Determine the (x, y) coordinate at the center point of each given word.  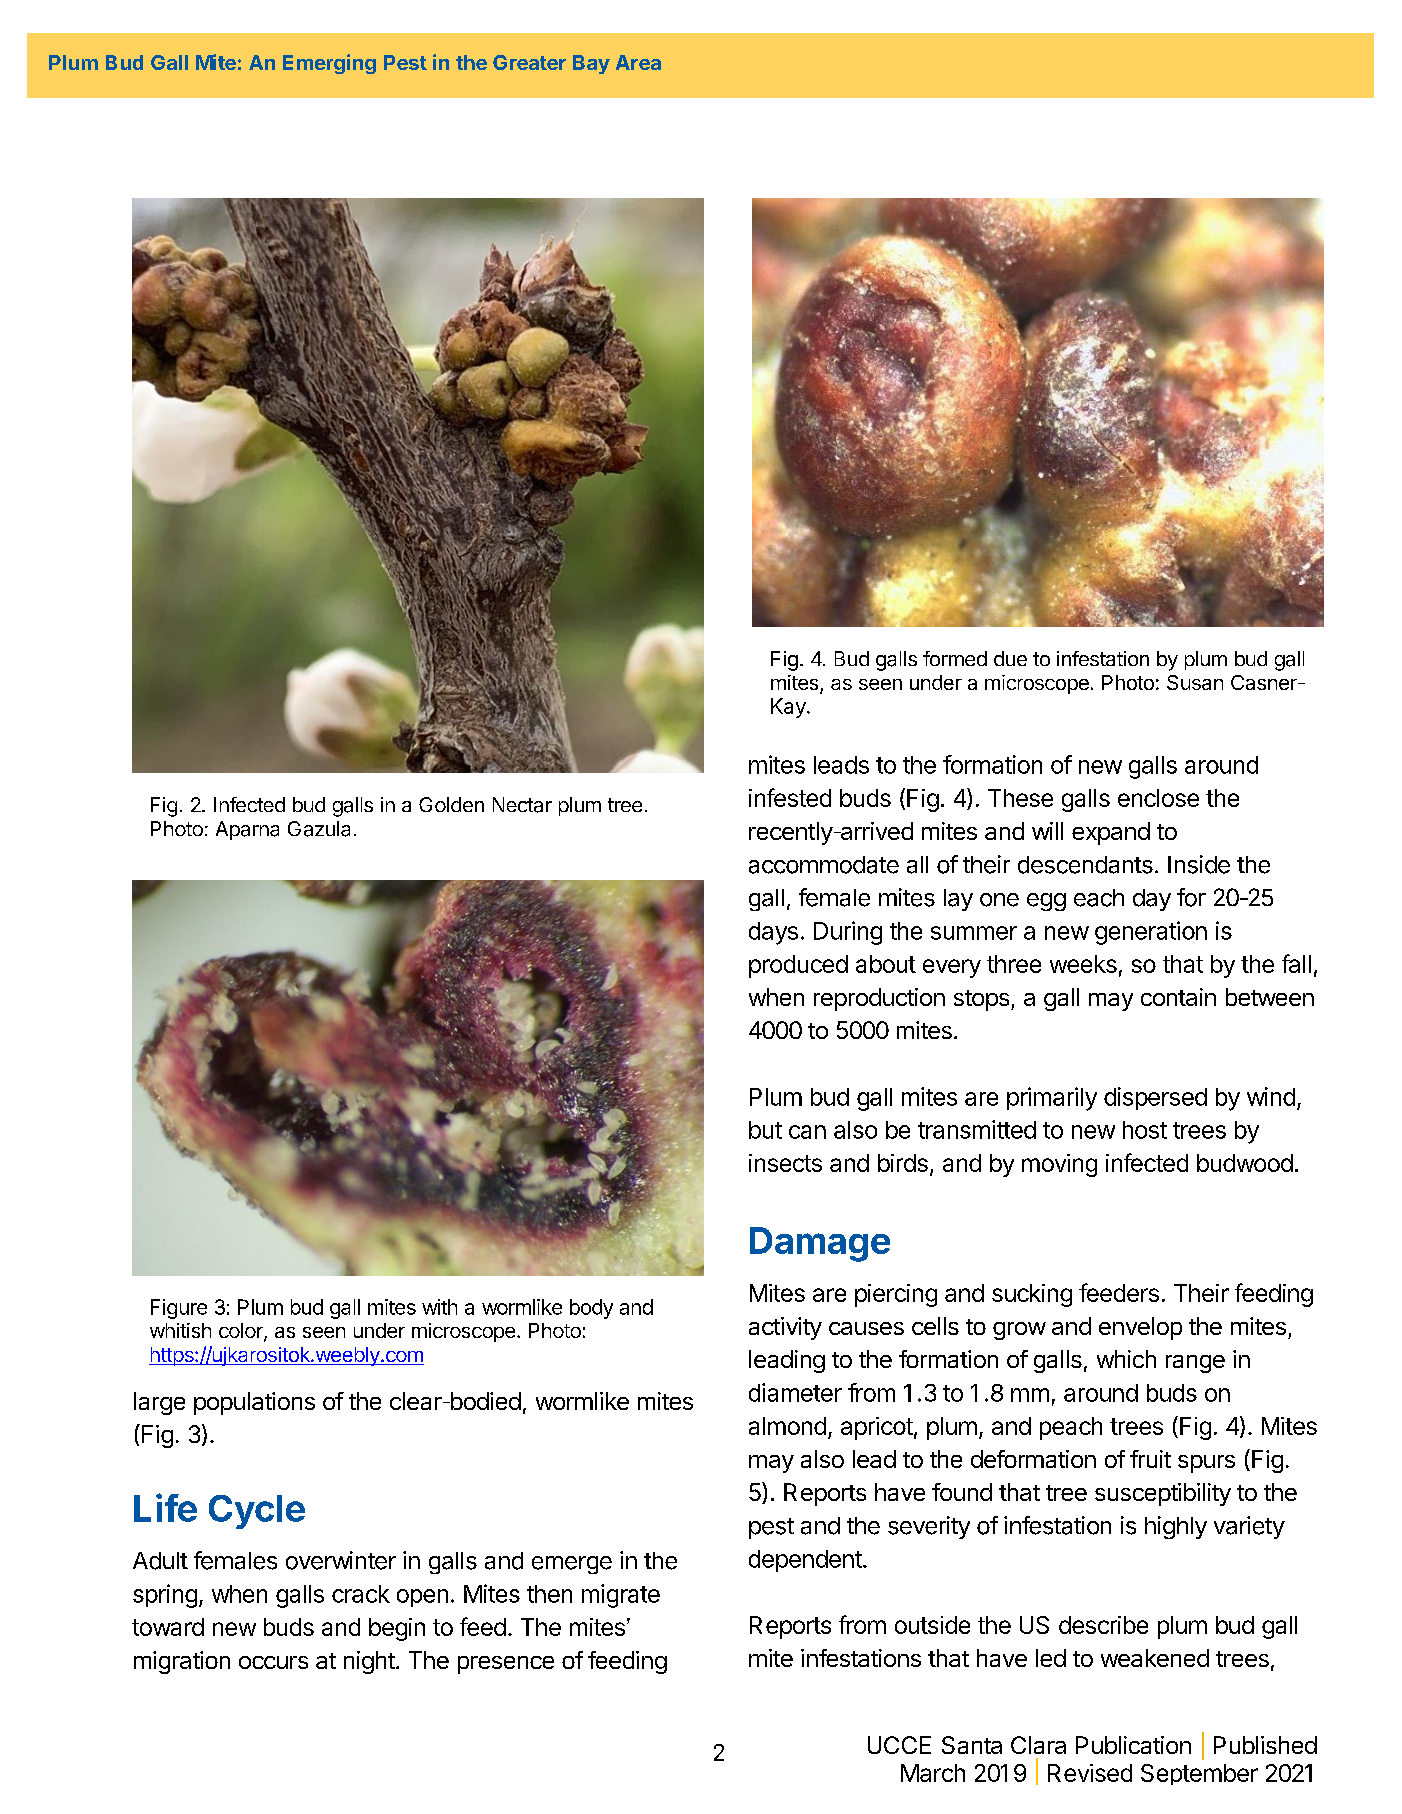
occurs (273, 1662)
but (765, 1130)
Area (638, 62)
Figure (179, 1309)
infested (790, 797)
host (1145, 1130)
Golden (451, 804)
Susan (1195, 682)
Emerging (329, 64)
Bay (591, 64)
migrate (621, 1596)
